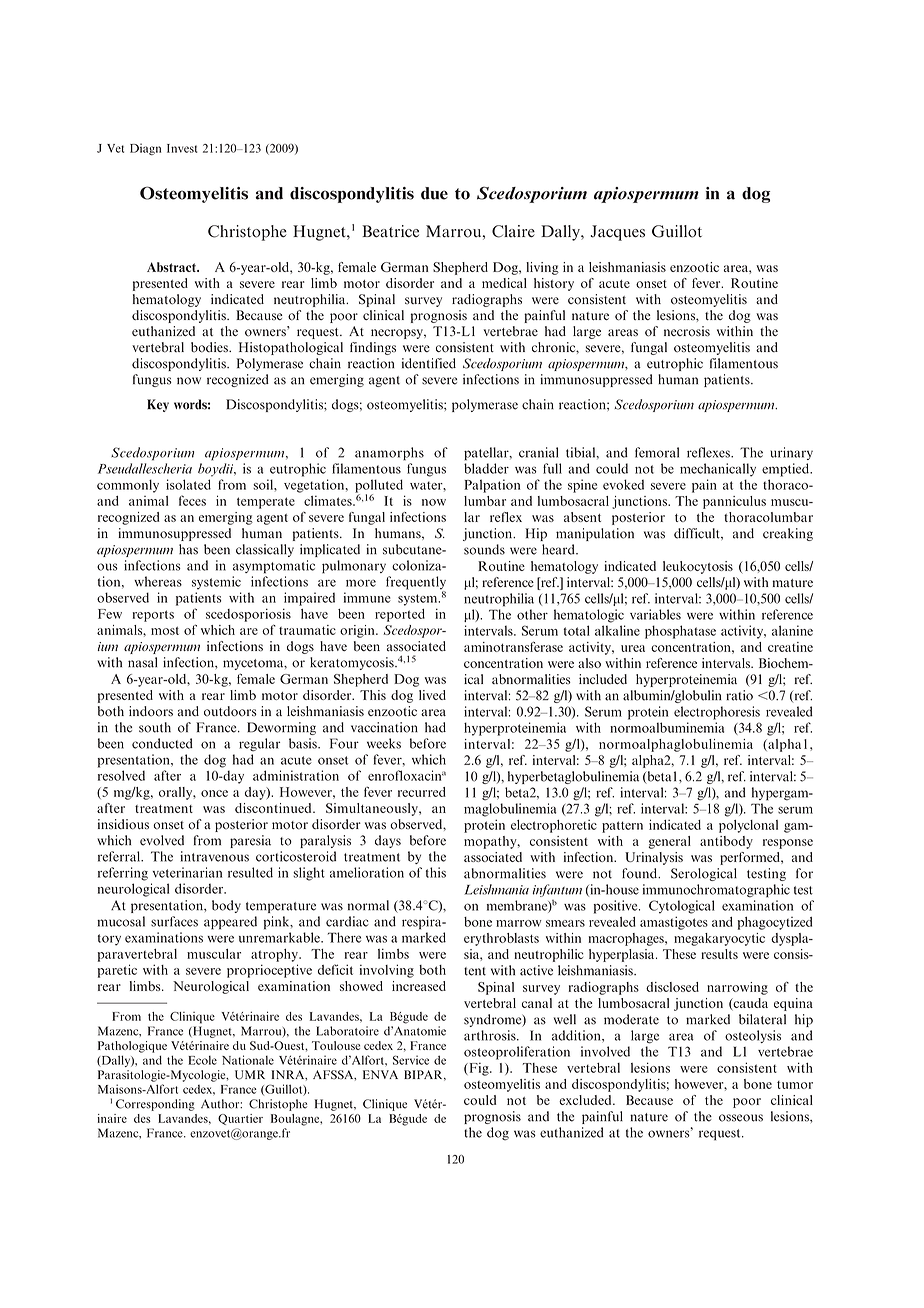  What do you see at coordinates (717, 713) in the document?
I see `electrophoresis` at bounding box center [717, 713].
